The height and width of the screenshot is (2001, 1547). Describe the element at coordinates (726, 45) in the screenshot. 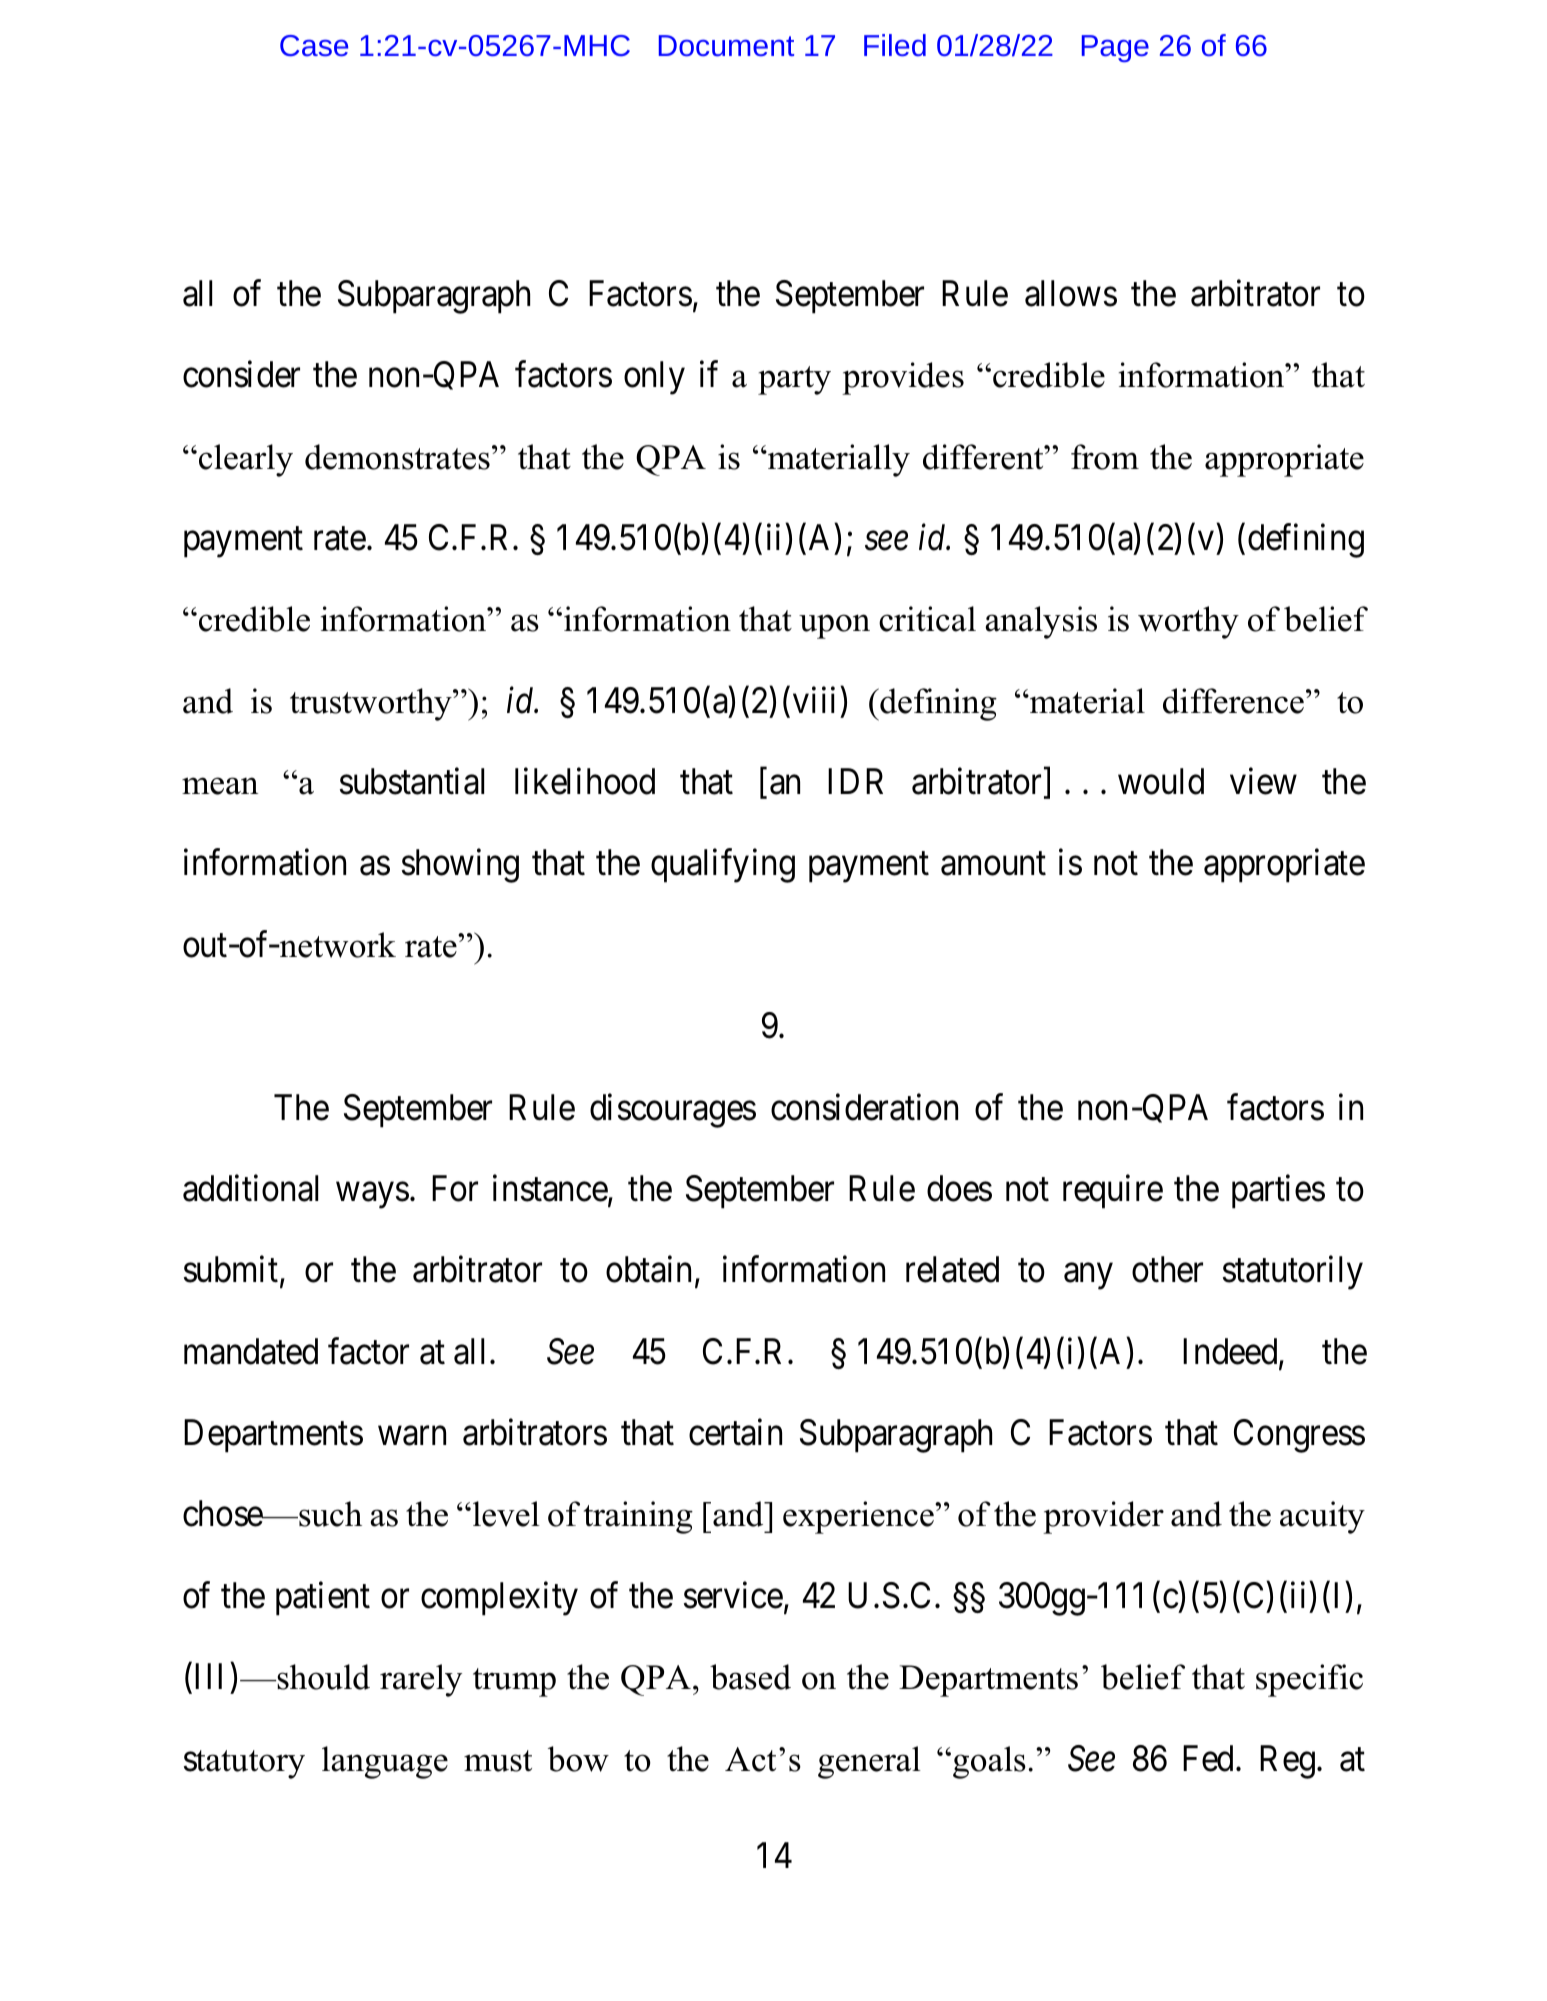

I see `Document` at that location.
